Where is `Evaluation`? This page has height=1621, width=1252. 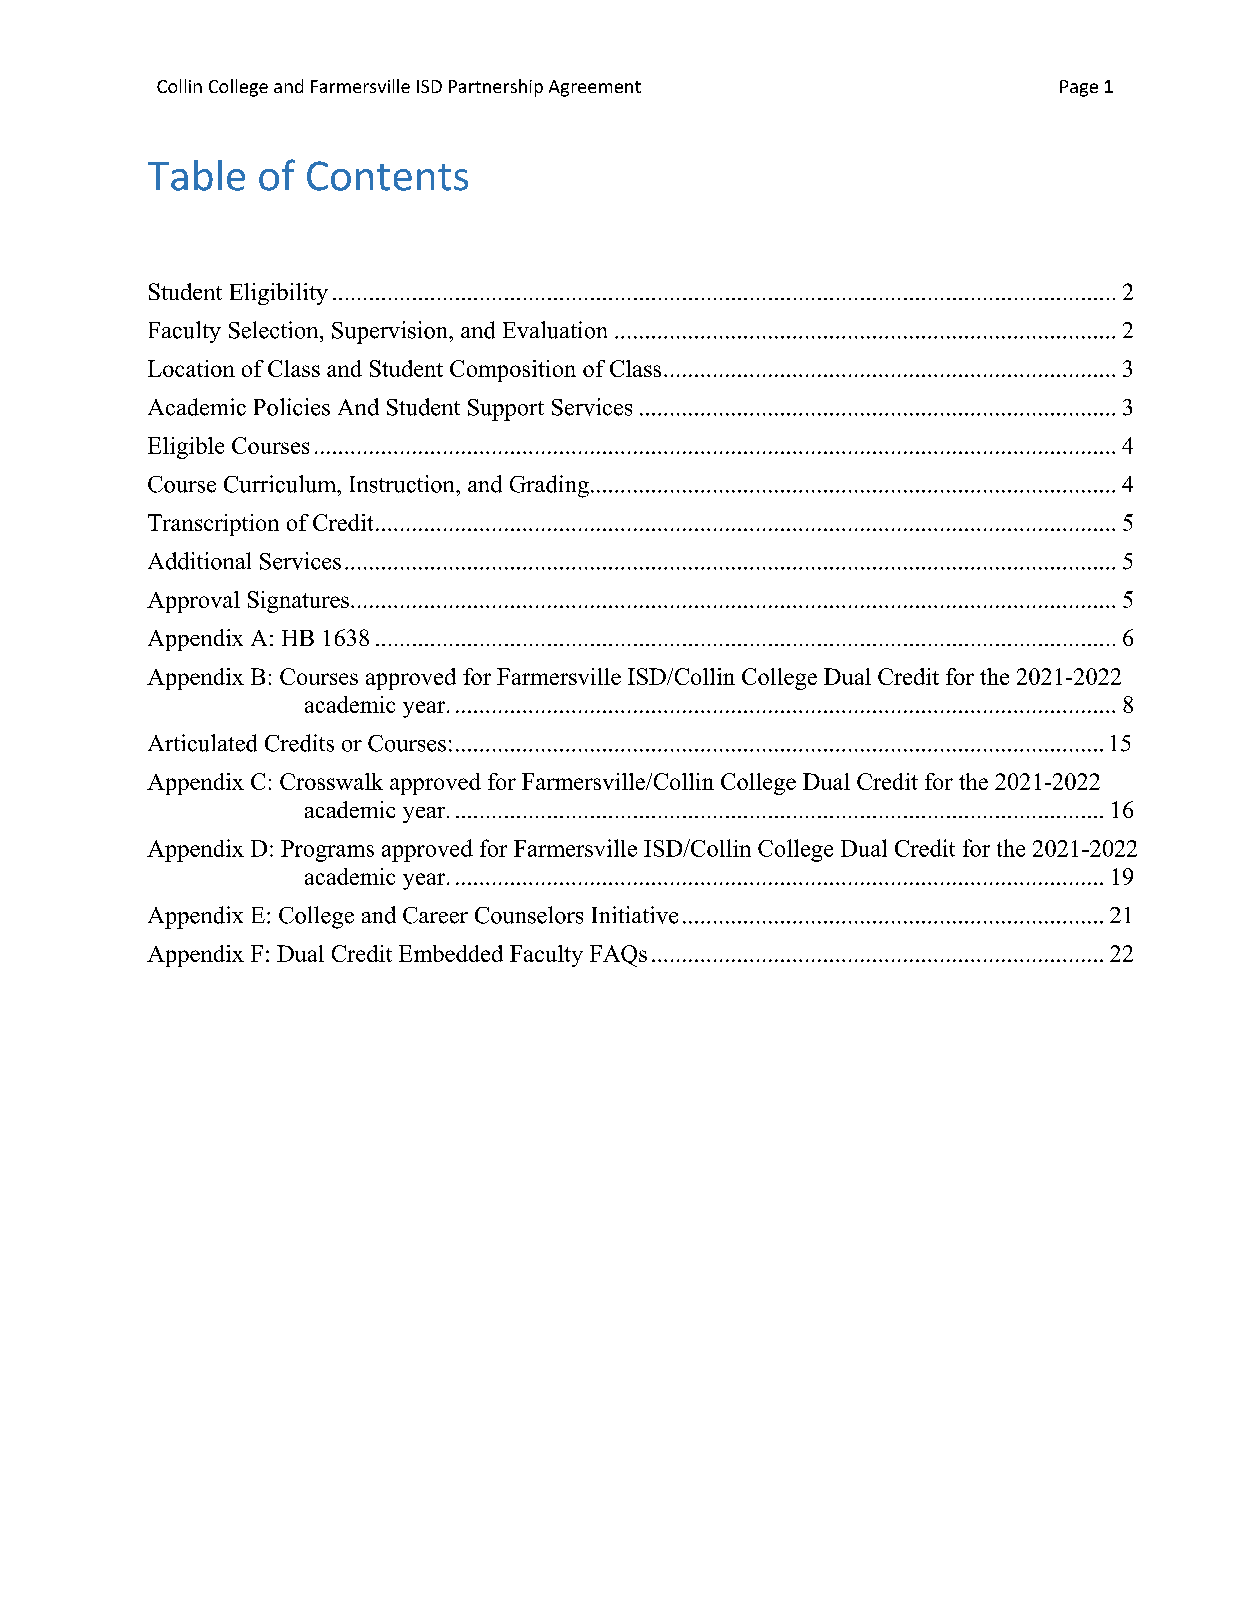 Evaluation is located at coordinates (555, 330).
